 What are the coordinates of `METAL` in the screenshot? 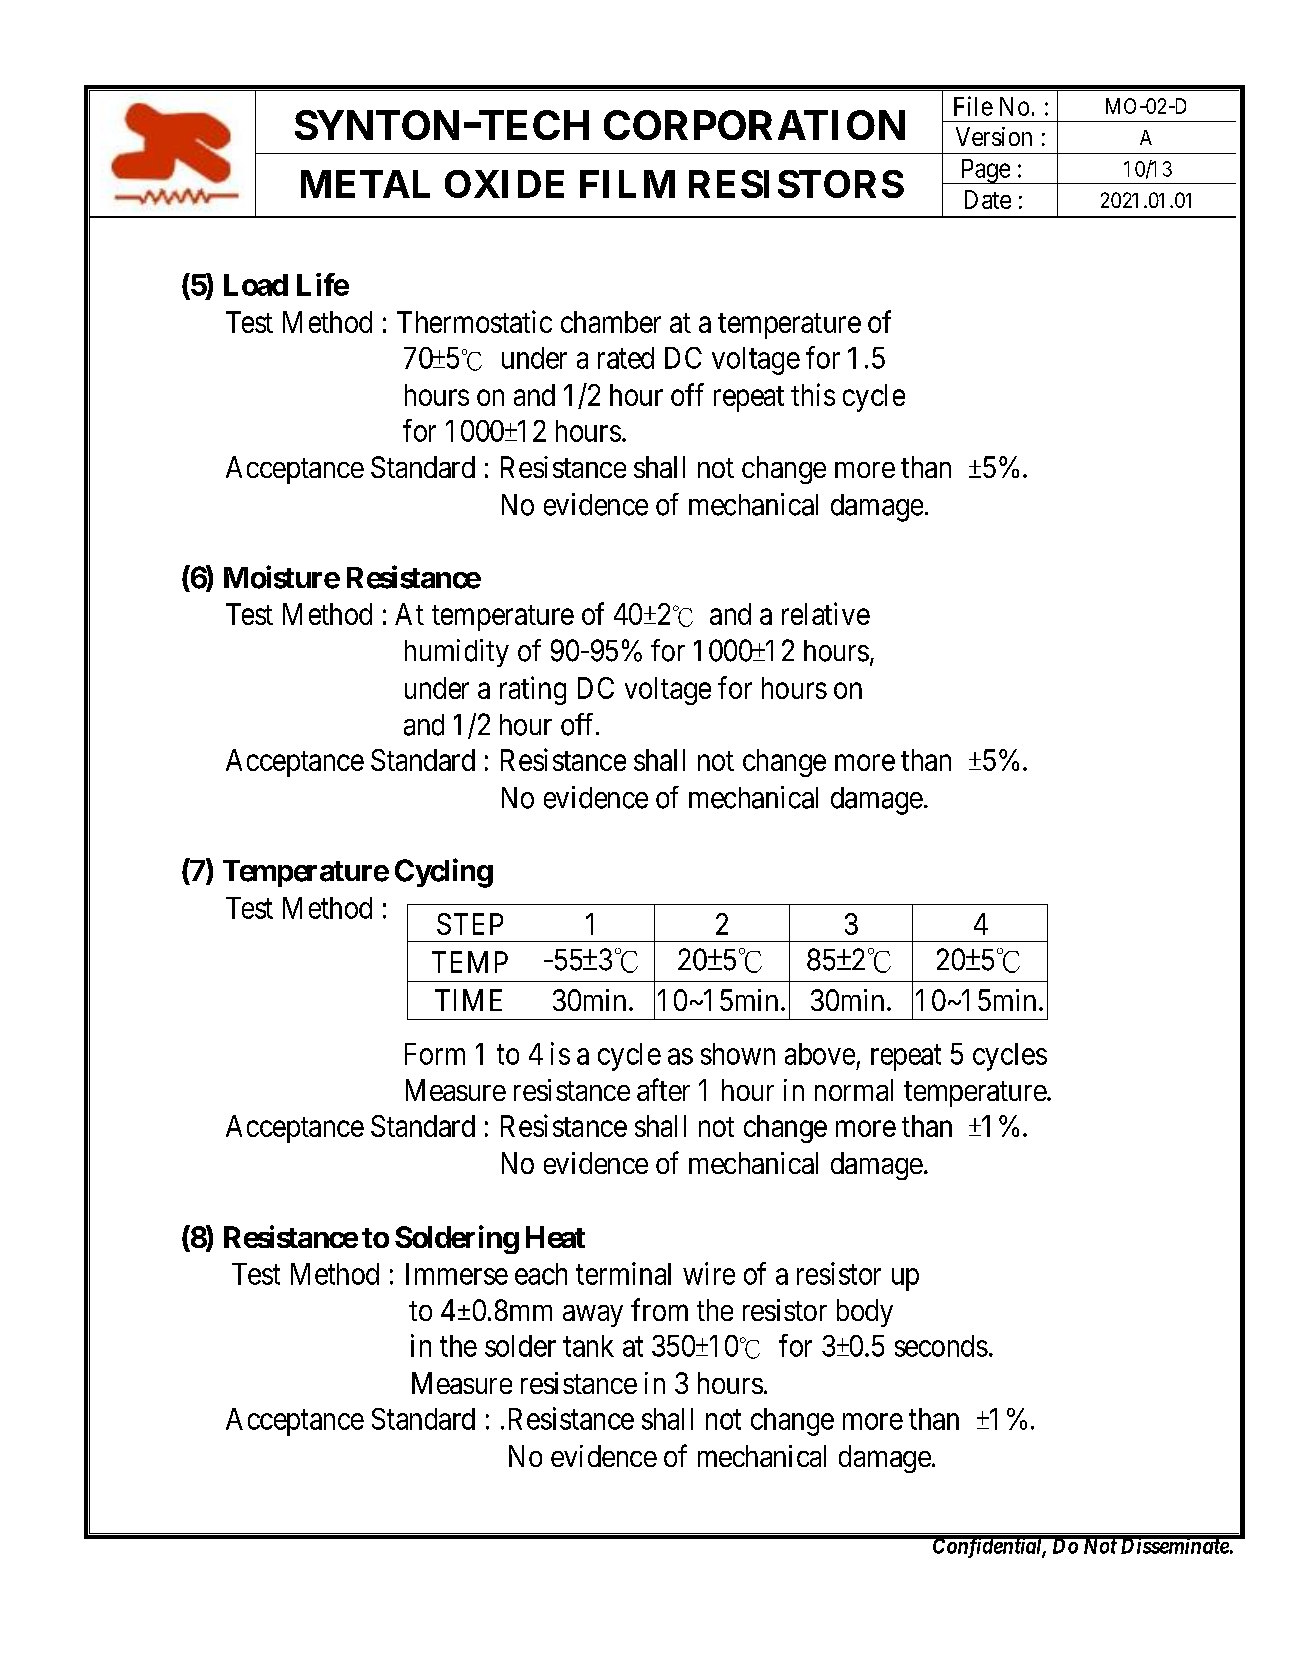 It's located at (365, 184).
